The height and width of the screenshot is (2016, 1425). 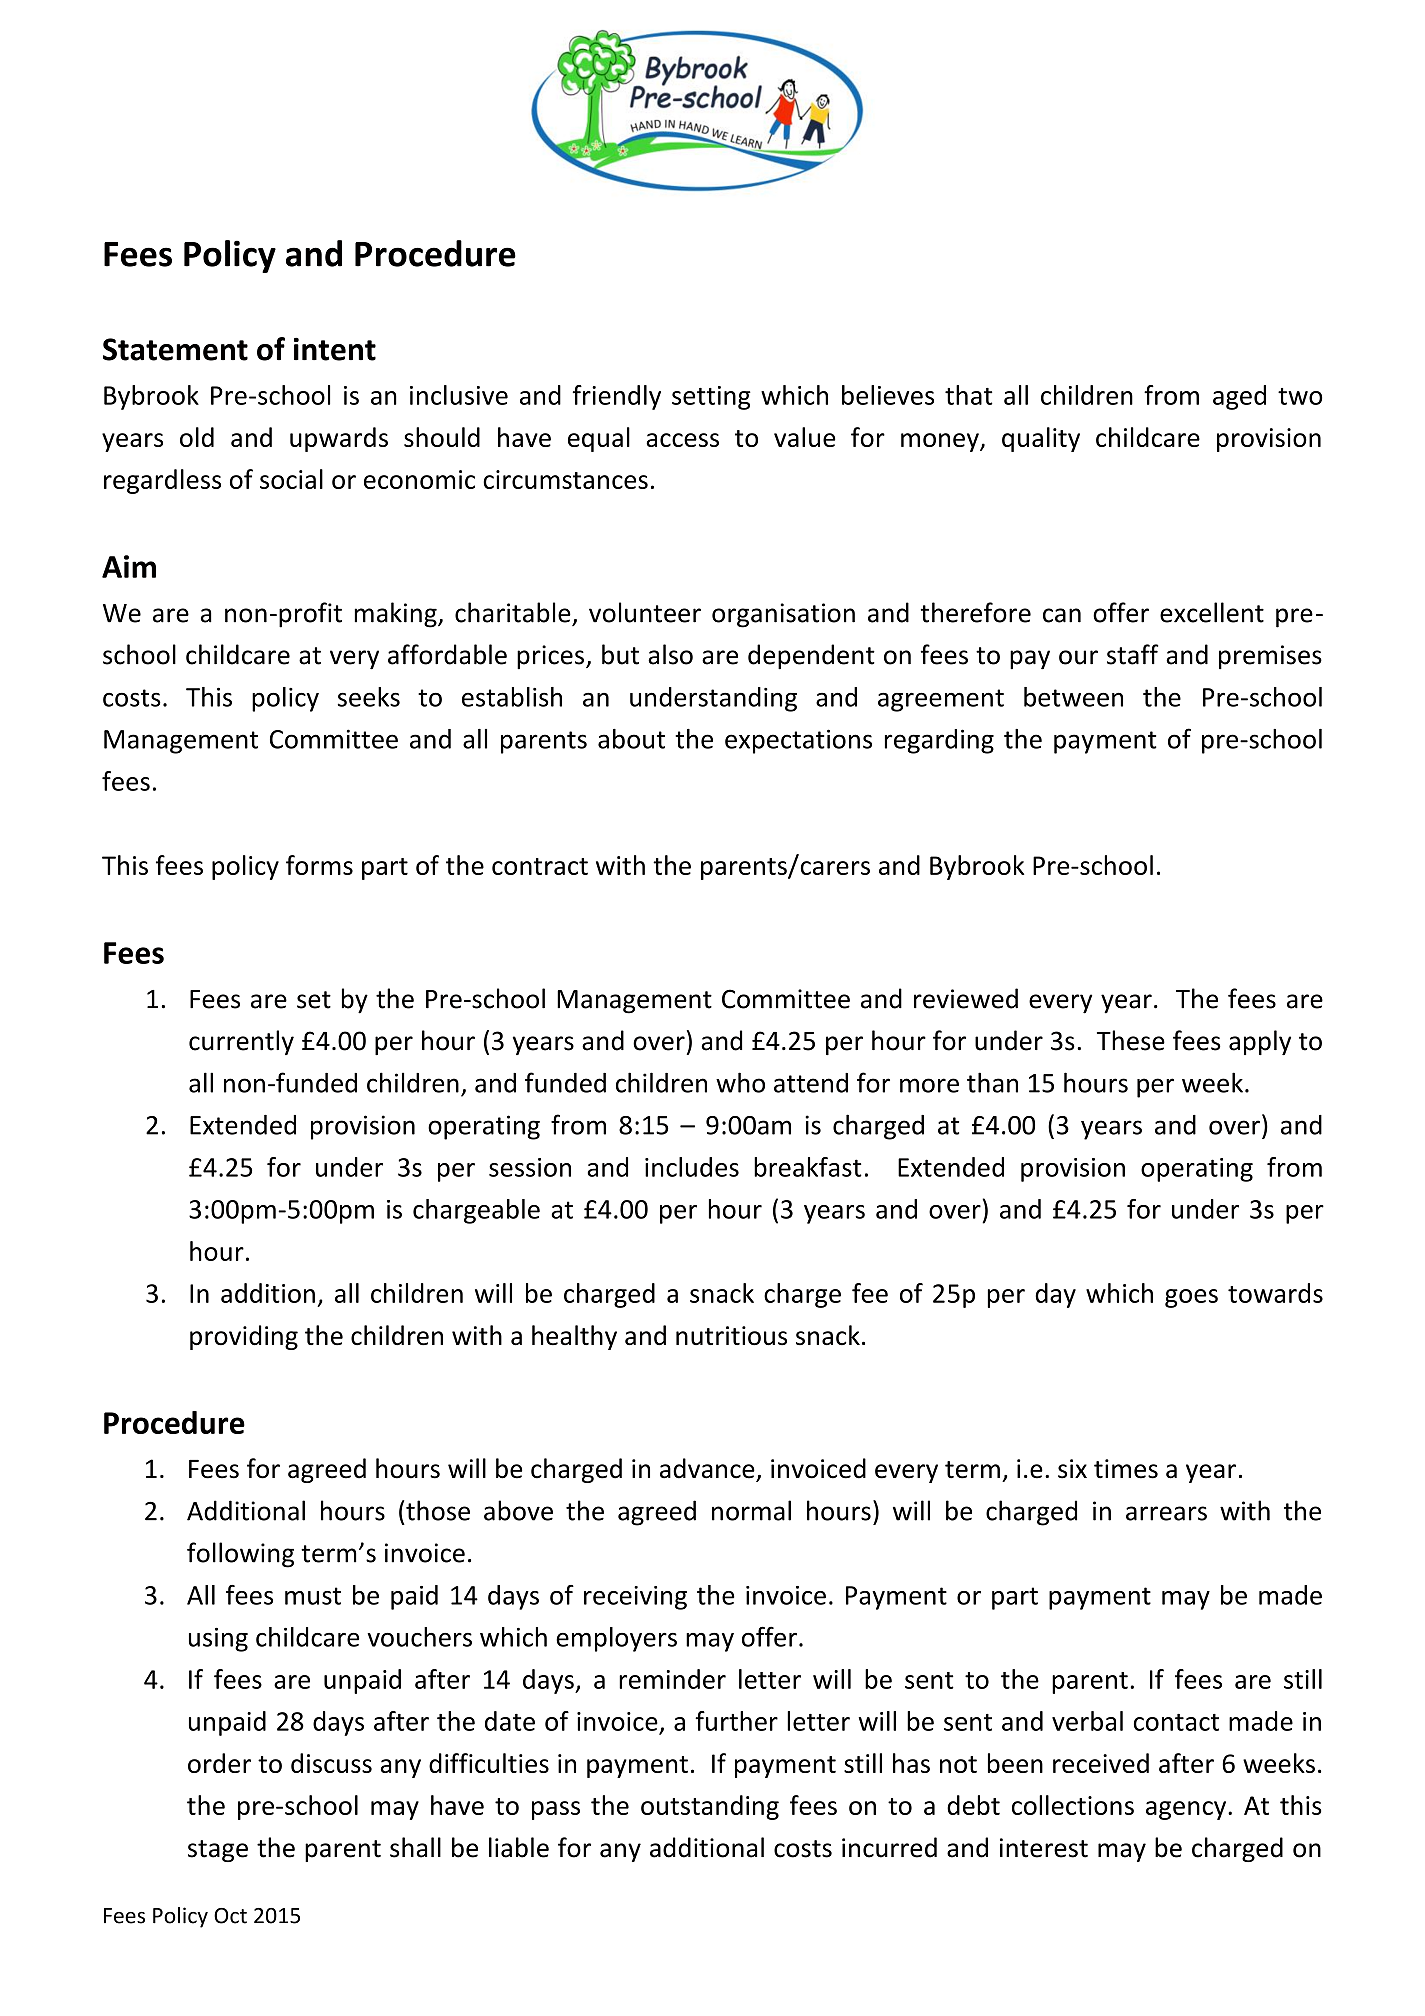 What do you see at coordinates (1131, 1040) in the screenshot?
I see `These` at bounding box center [1131, 1040].
